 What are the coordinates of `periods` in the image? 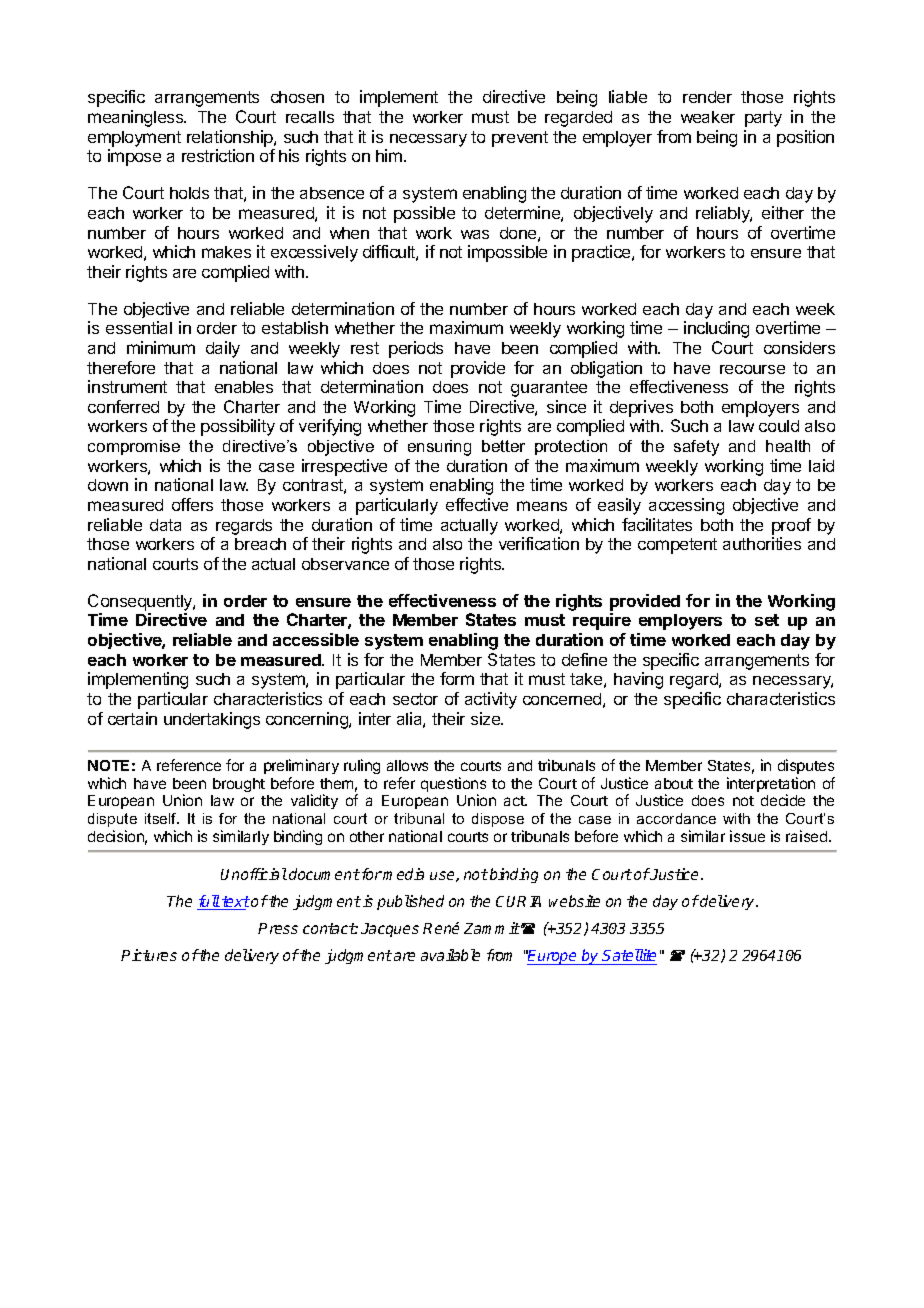 It's located at (416, 349).
